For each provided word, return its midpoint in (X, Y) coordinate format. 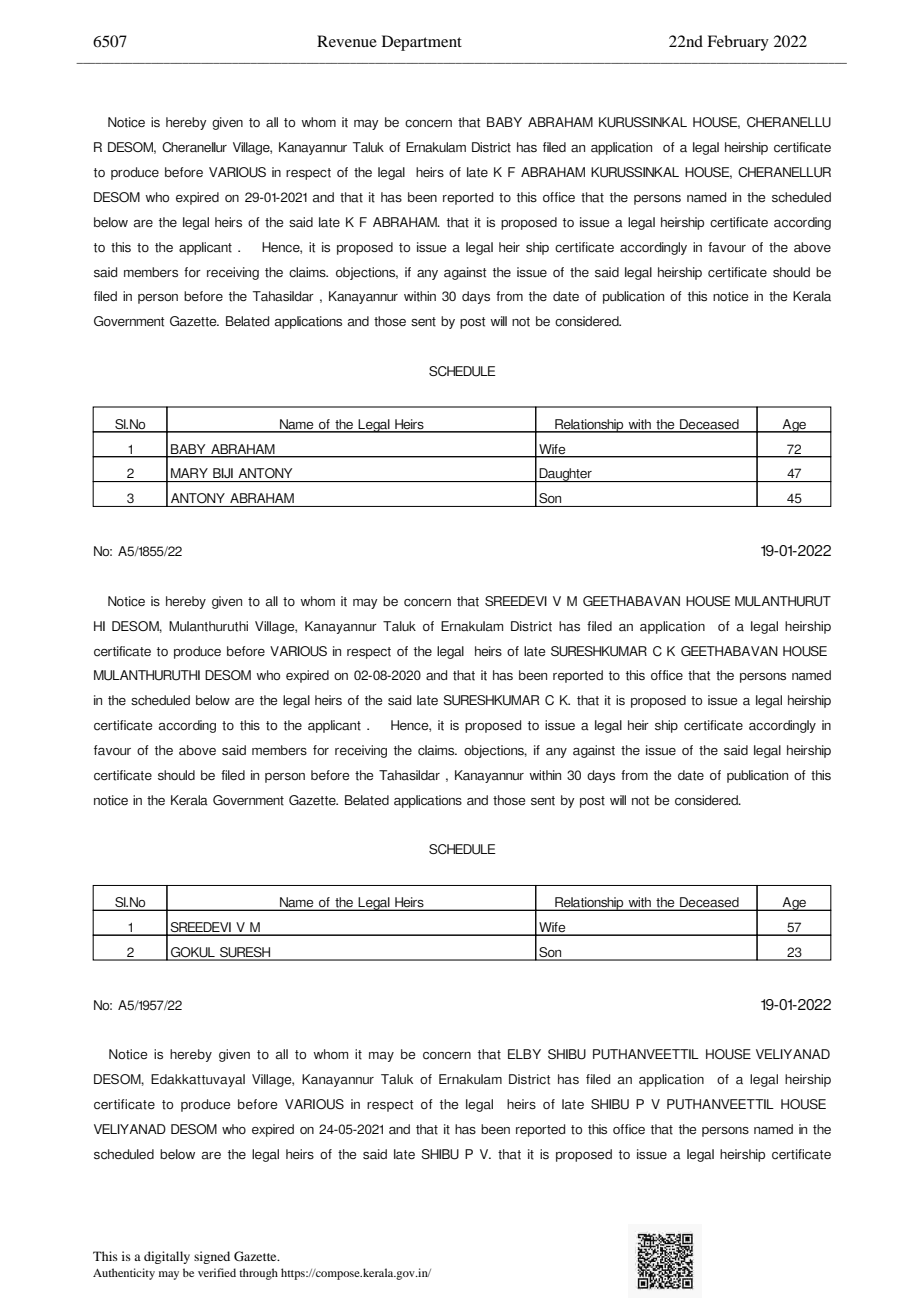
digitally (167, 1257)
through (258, 1274)
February (738, 43)
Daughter (566, 475)
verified (217, 1272)
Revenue (347, 41)
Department (422, 43)
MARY (189, 473)
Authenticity (124, 1274)
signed (212, 1257)
